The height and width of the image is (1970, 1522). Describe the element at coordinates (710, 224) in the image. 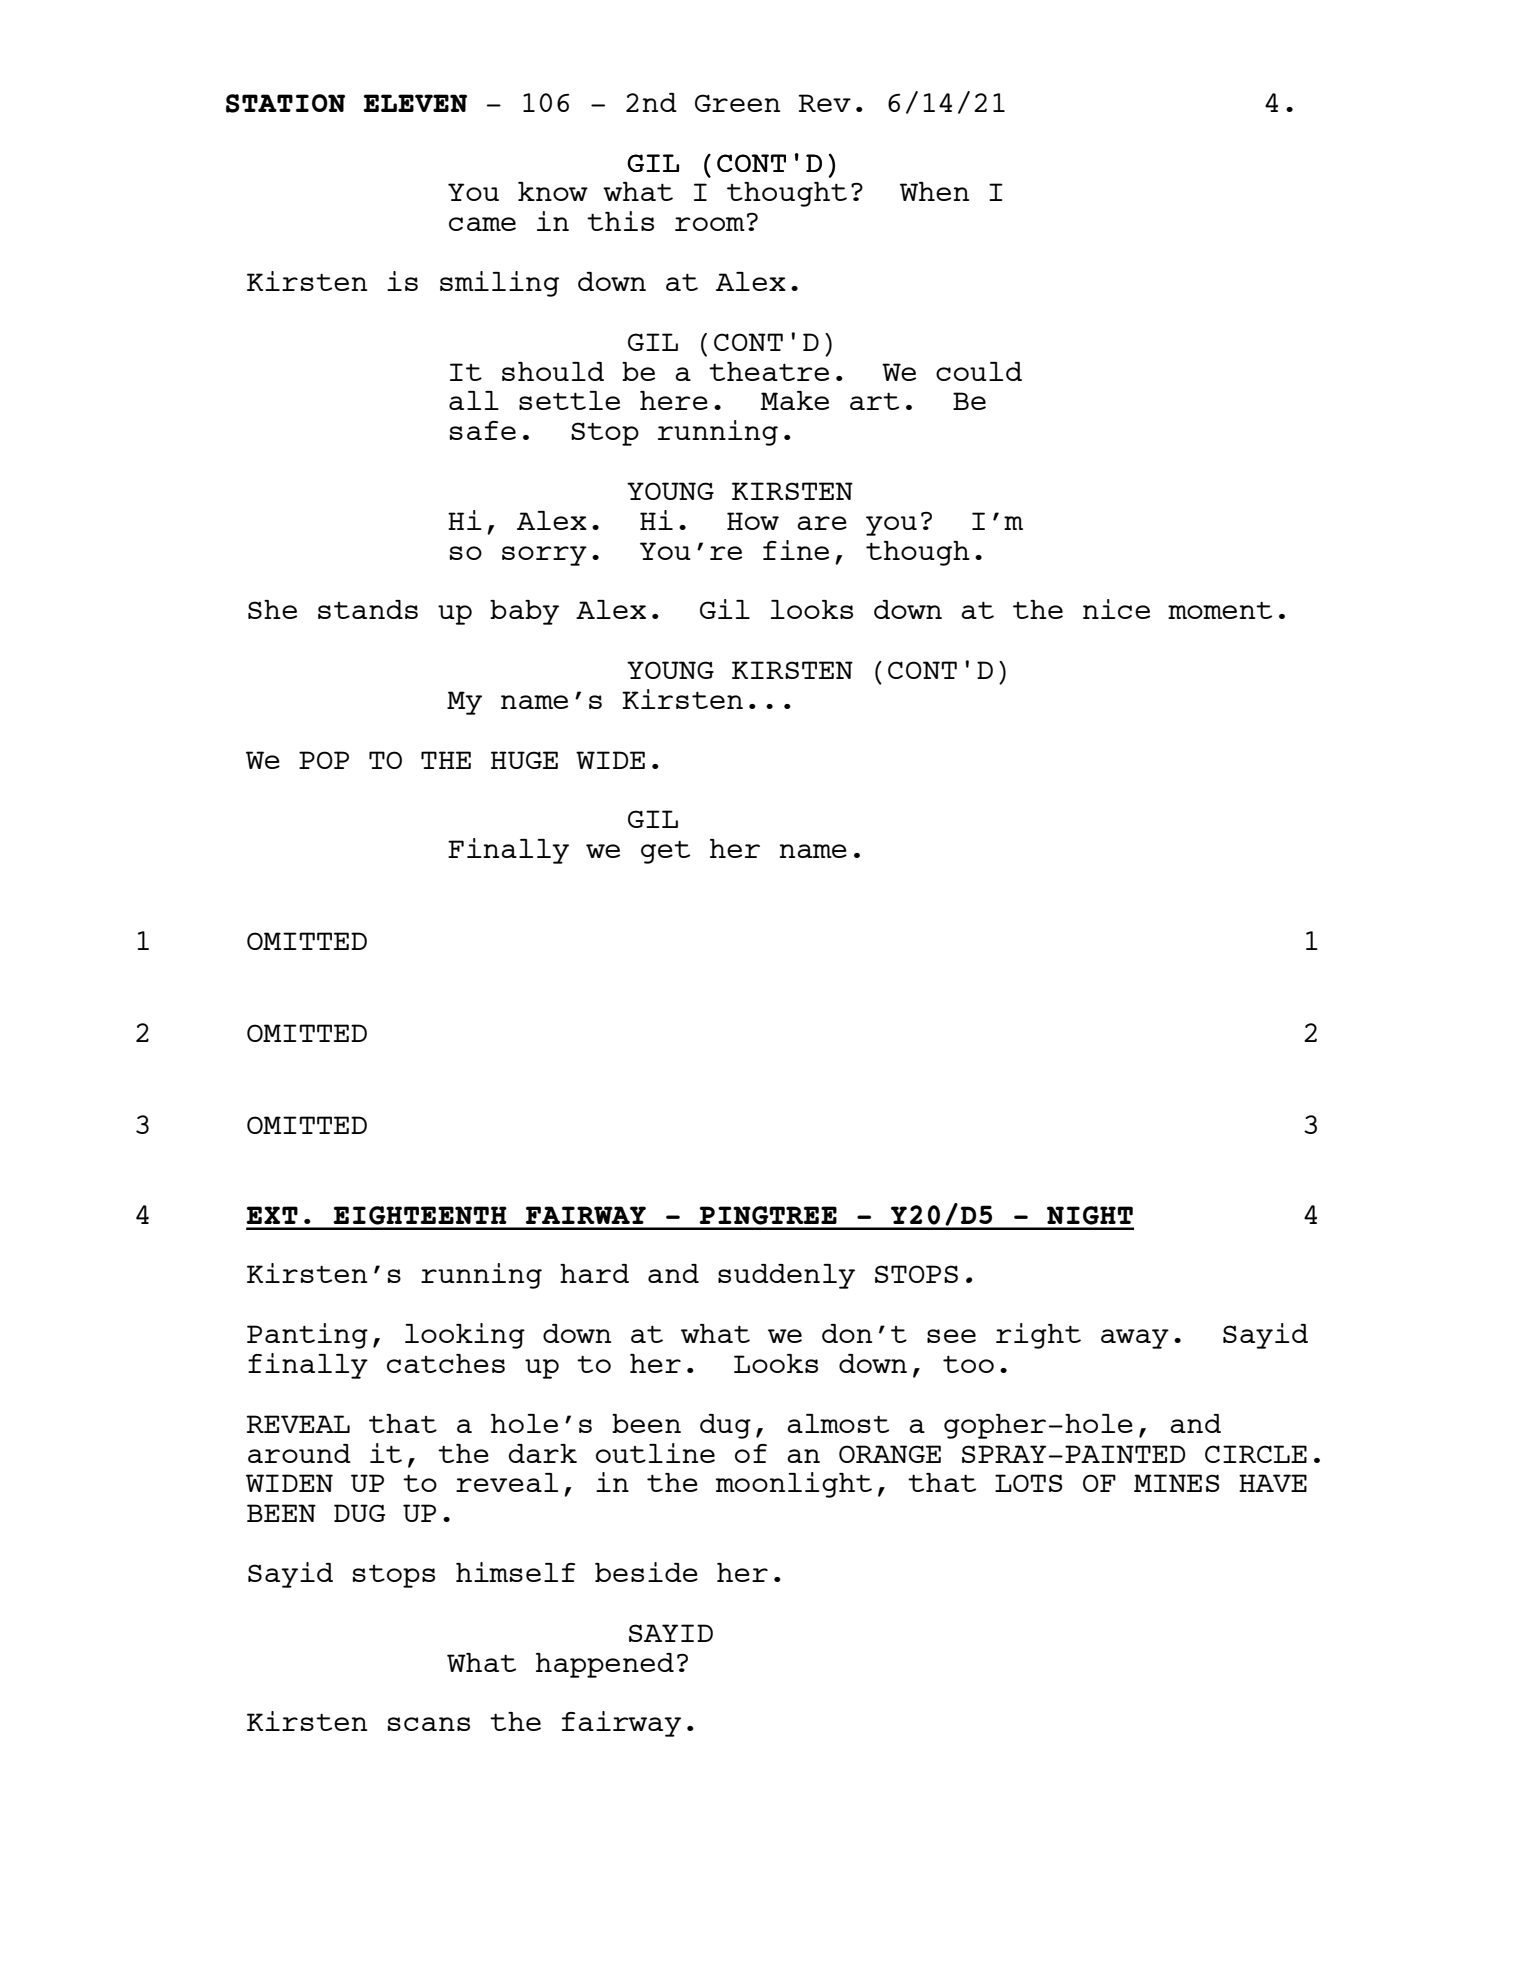

I see `room` at that location.
